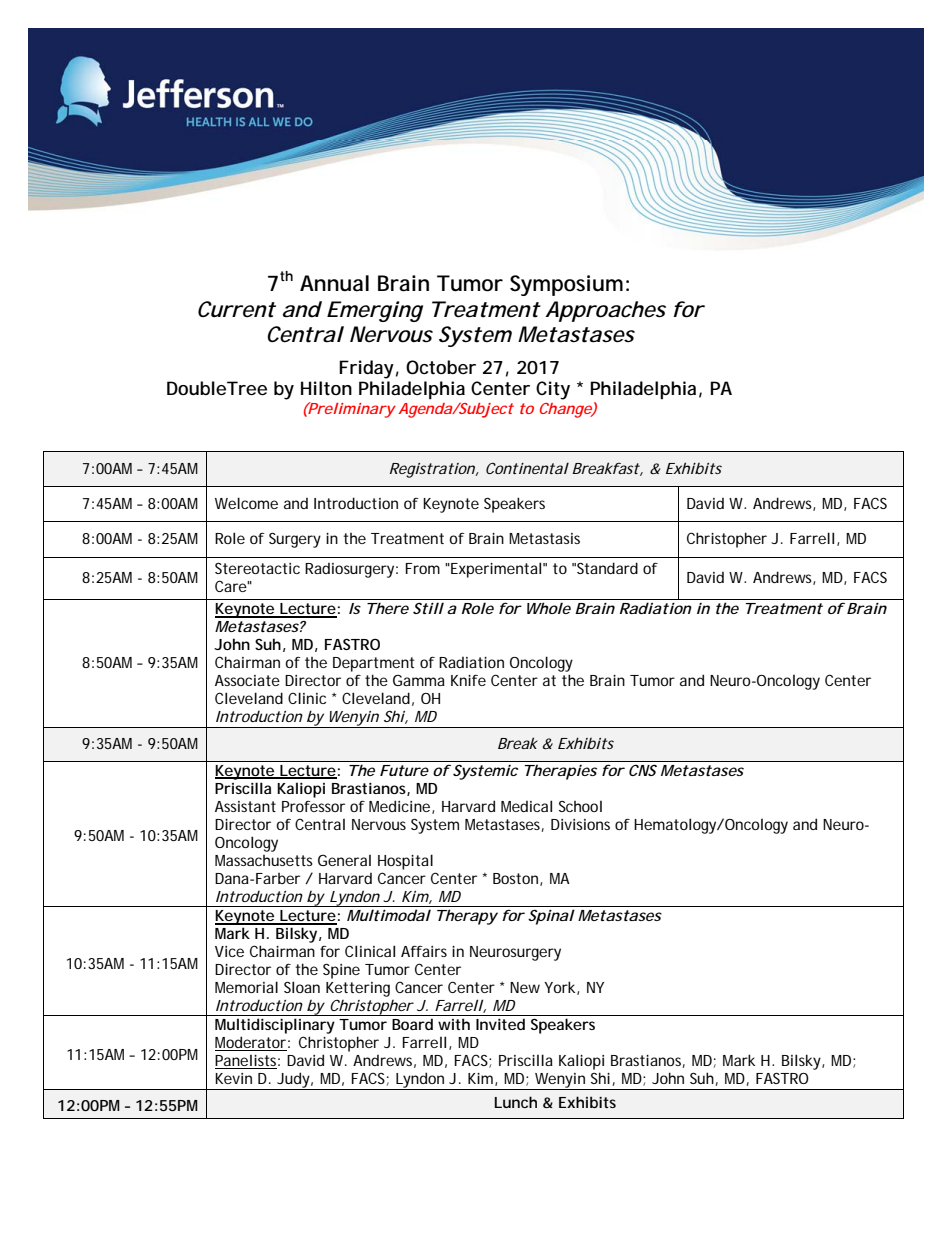  I want to click on Annual, so click(334, 283).
